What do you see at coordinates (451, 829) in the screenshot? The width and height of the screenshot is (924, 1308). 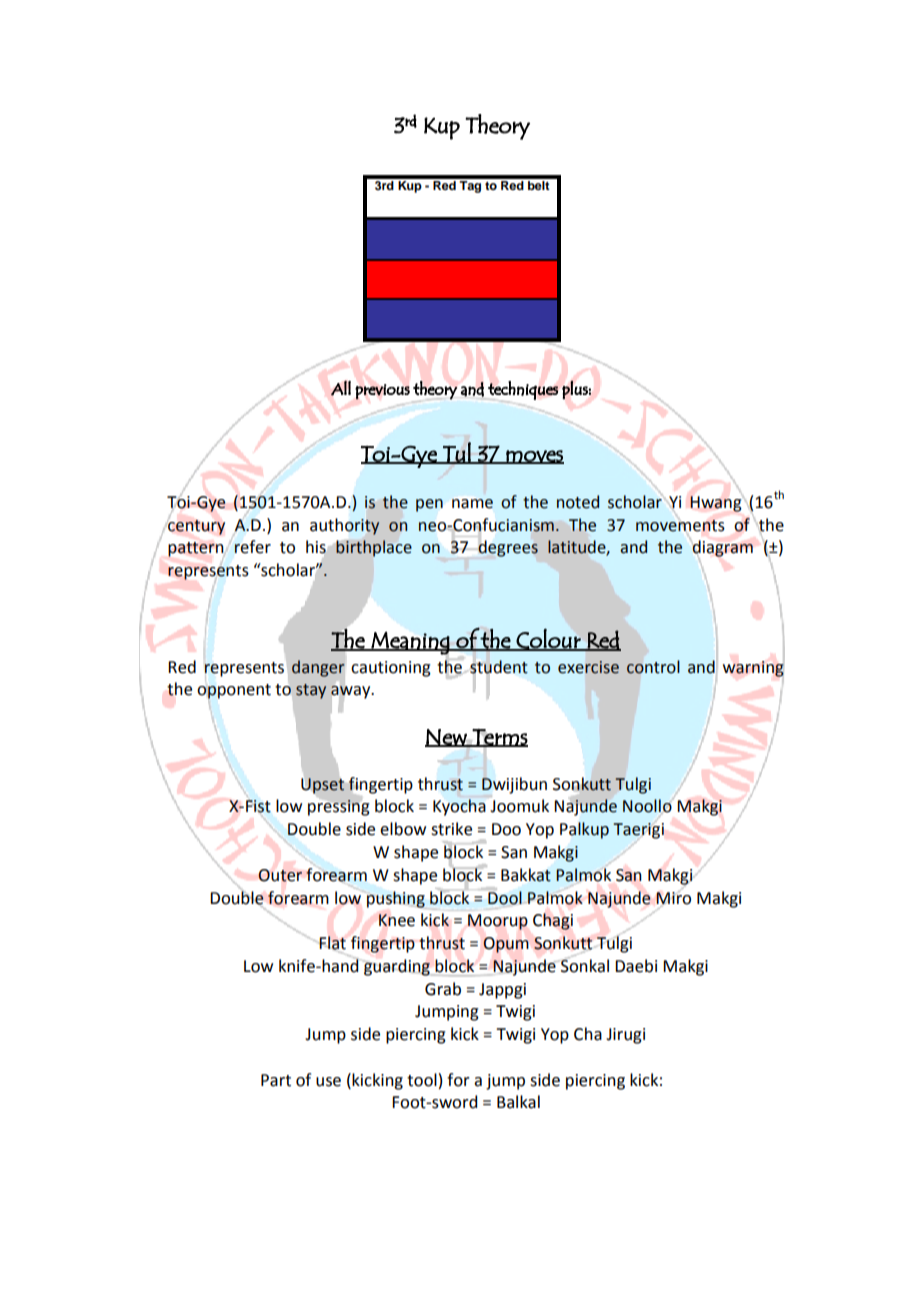 I see `strike` at bounding box center [451, 829].
